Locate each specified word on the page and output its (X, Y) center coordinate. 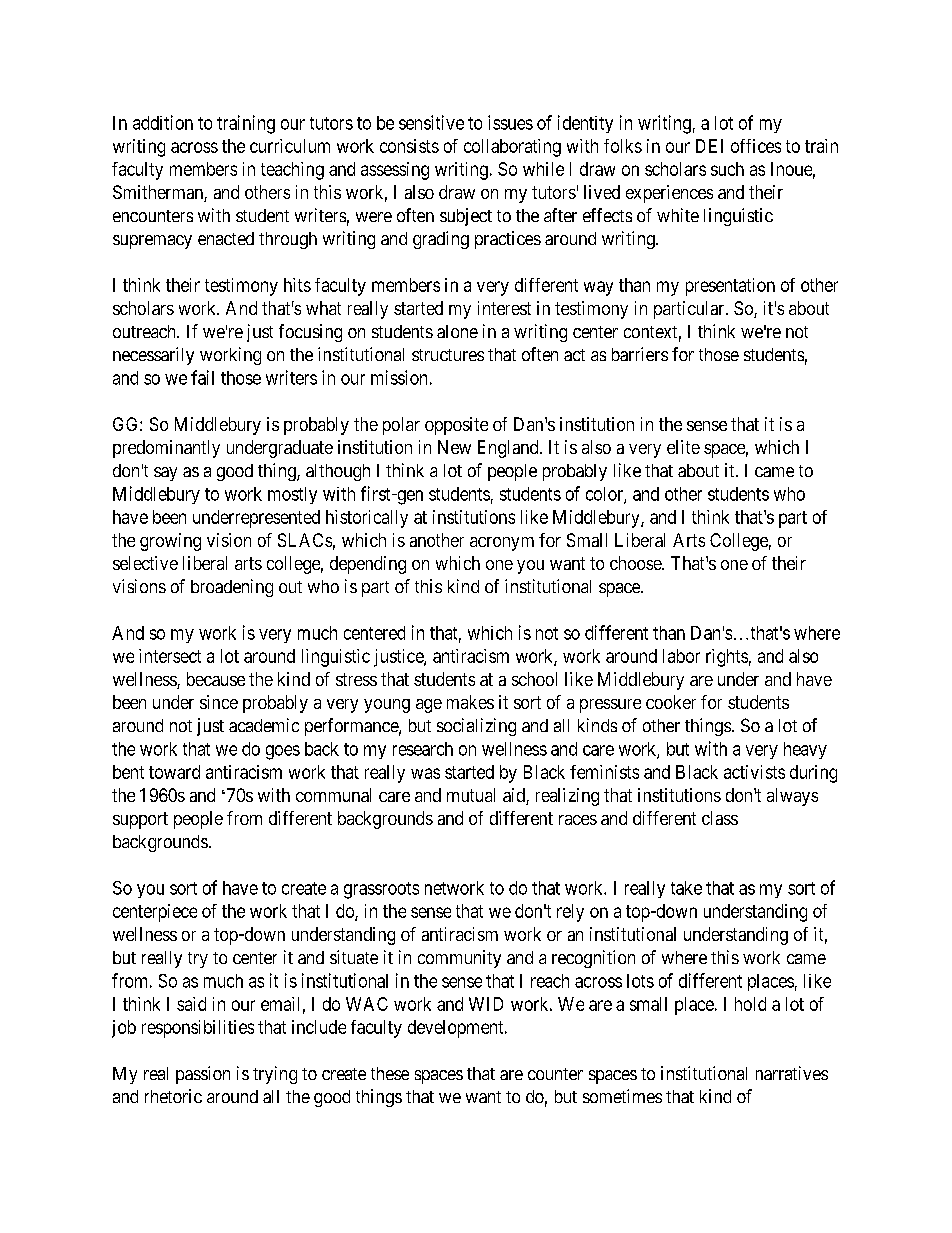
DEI (709, 146)
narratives (792, 1073)
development (457, 1029)
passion (203, 1075)
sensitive (431, 122)
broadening (232, 588)
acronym (502, 544)
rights (727, 658)
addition (163, 122)
